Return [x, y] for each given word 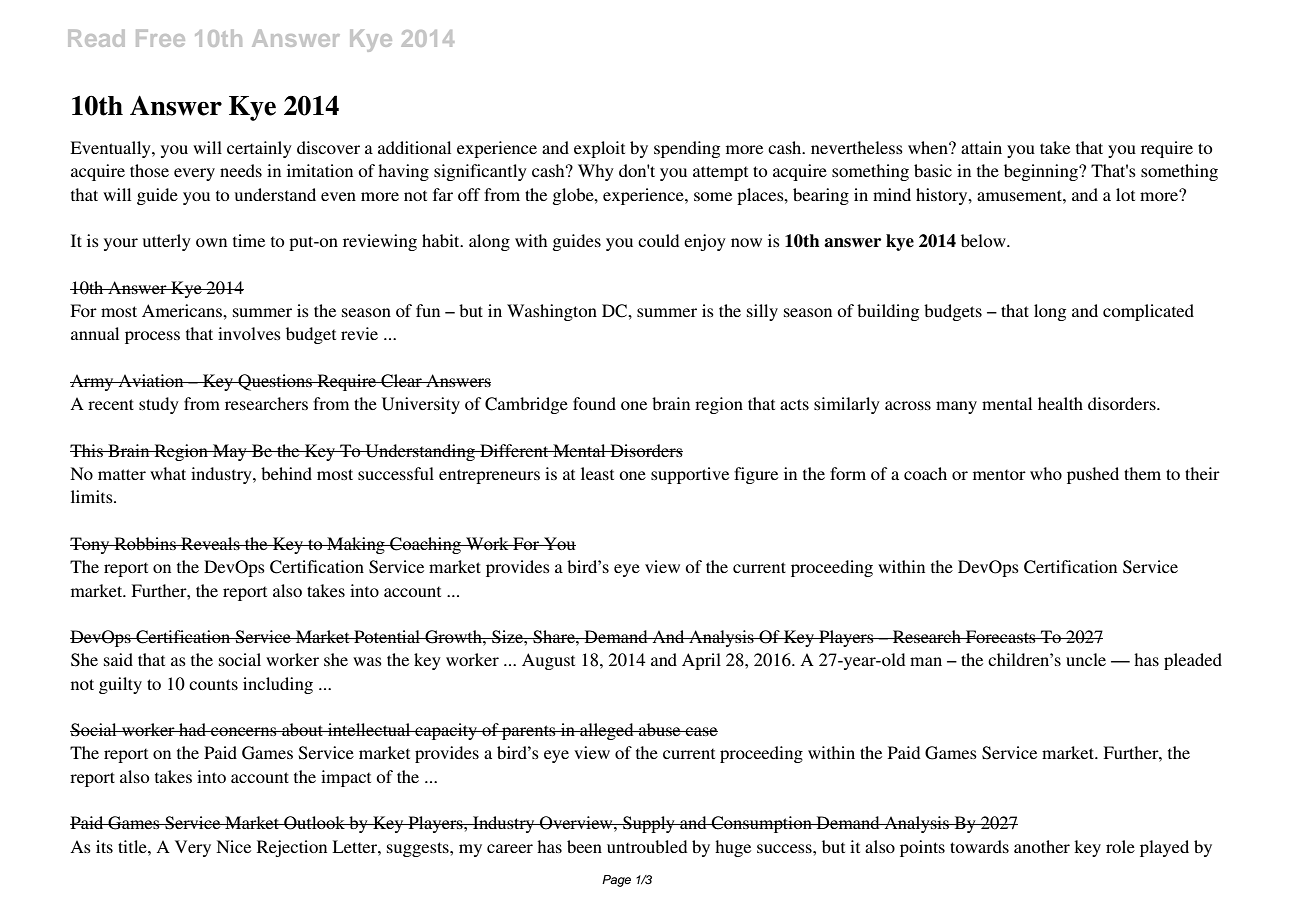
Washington [552, 312]
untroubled [647, 846]
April [701, 661]
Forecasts [1000, 636]
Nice [233, 846]
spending [687, 149]
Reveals [210, 543]
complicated [1148, 312]
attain [981, 147]
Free [160, 38]
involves [249, 333]
